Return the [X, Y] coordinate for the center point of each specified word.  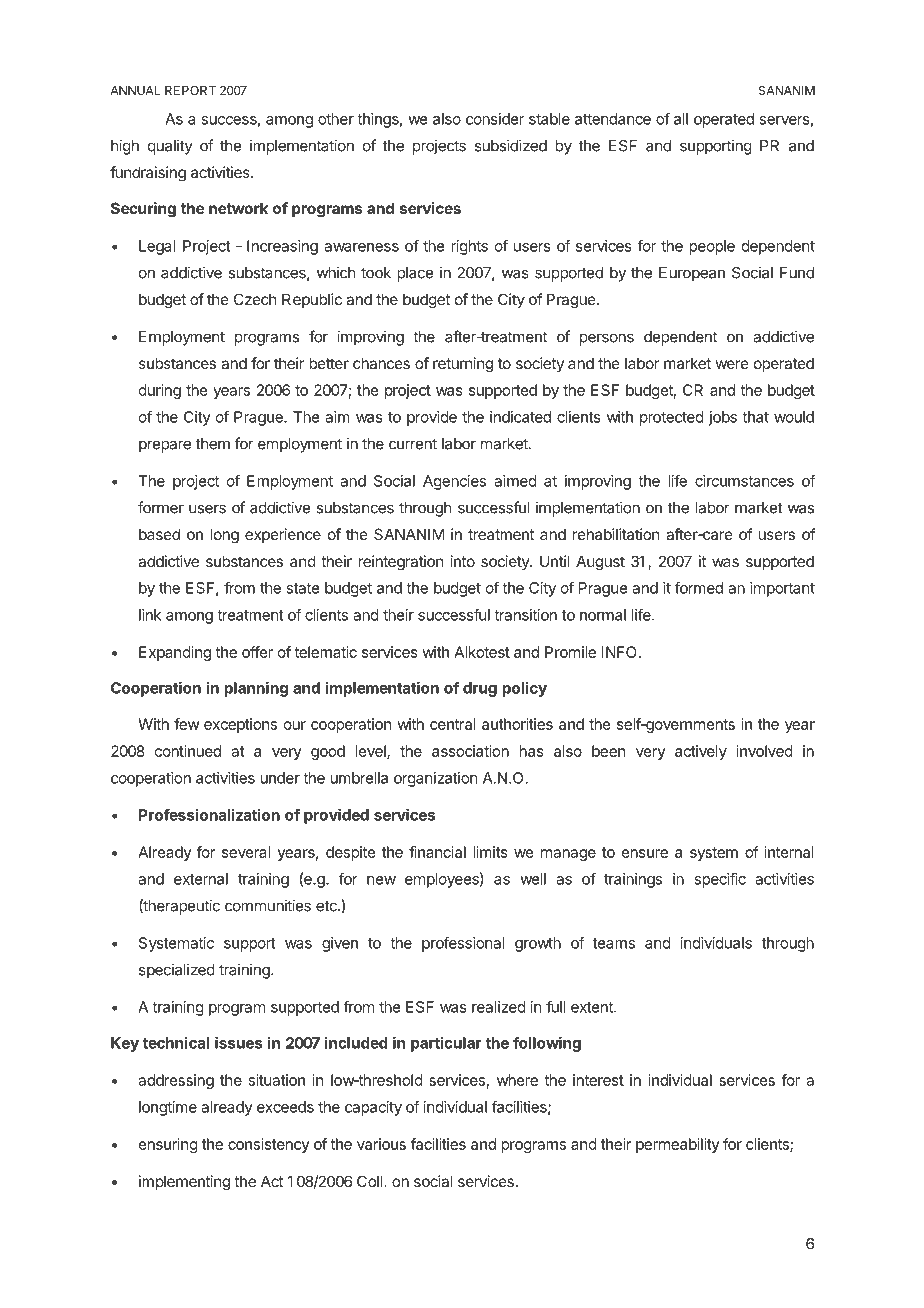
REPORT [190, 90]
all [681, 119]
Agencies [454, 482]
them [213, 444]
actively [701, 752]
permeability [678, 1145]
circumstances [744, 481]
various [381, 1144]
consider [495, 119]
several [246, 852]
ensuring [168, 1145]
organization [435, 779]
